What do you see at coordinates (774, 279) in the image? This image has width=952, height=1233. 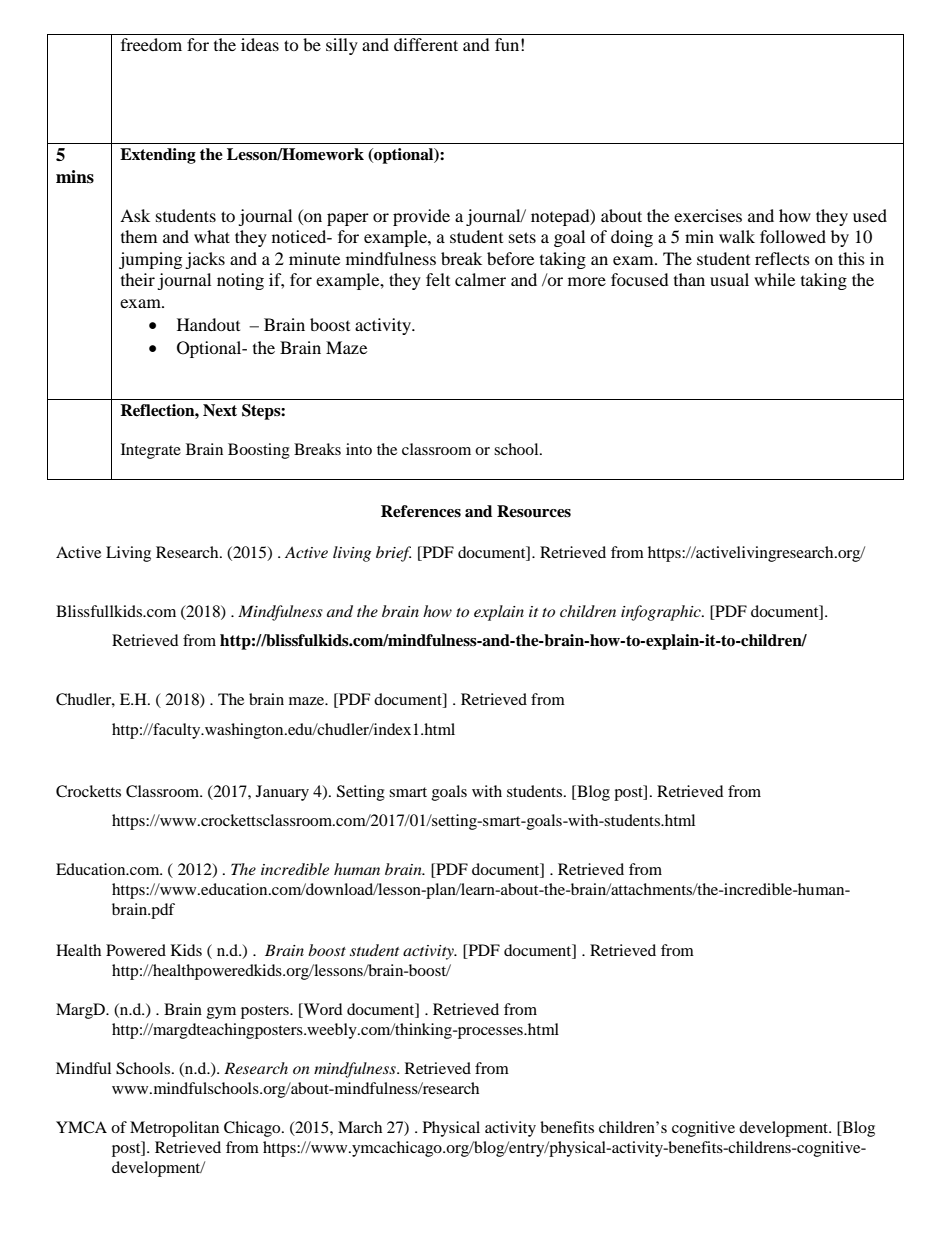 I see `while` at bounding box center [774, 279].
